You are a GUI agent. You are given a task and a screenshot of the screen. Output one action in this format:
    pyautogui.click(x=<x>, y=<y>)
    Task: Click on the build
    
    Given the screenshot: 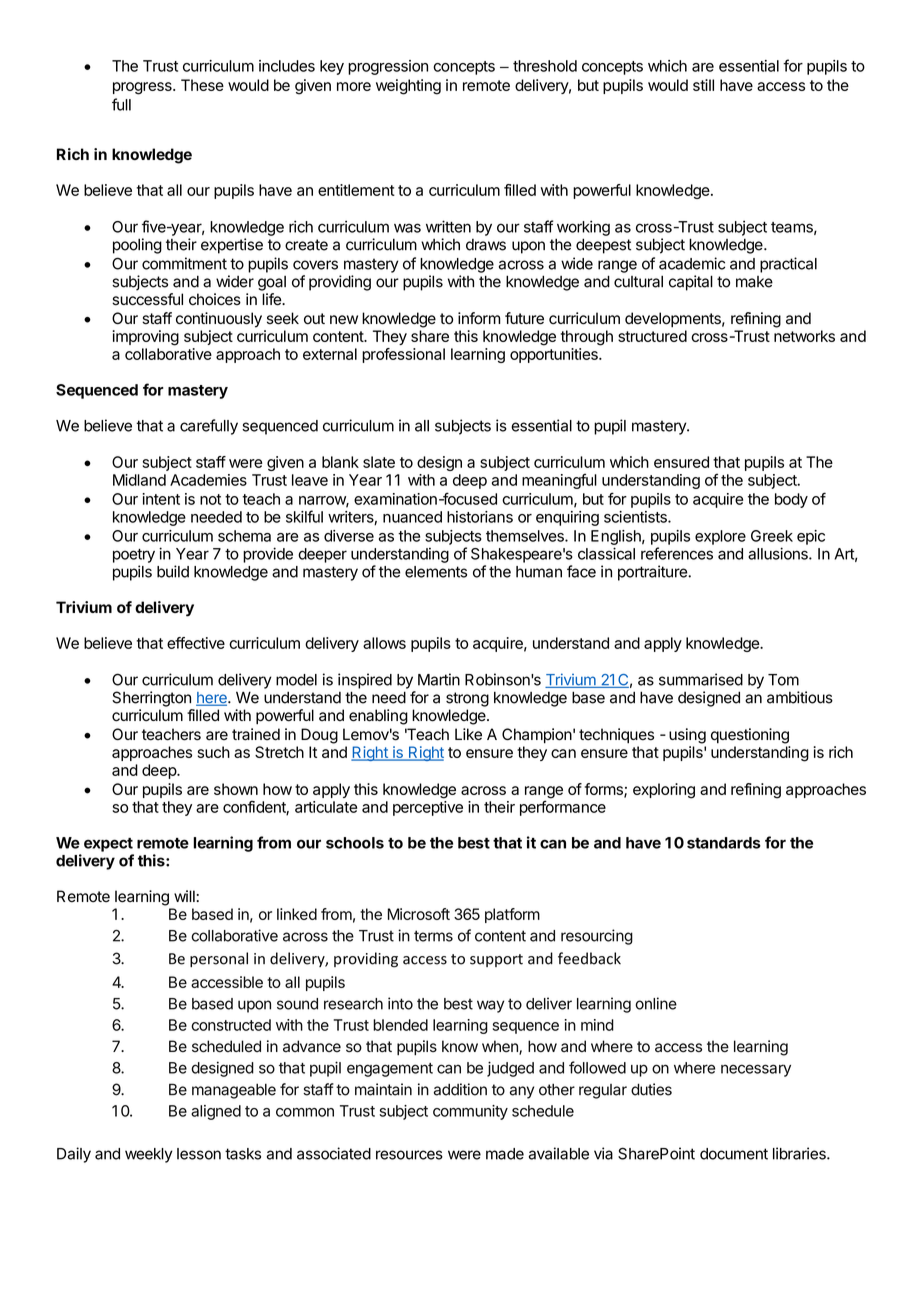 What is the action you would take?
    pyautogui.click(x=173, y=571)
